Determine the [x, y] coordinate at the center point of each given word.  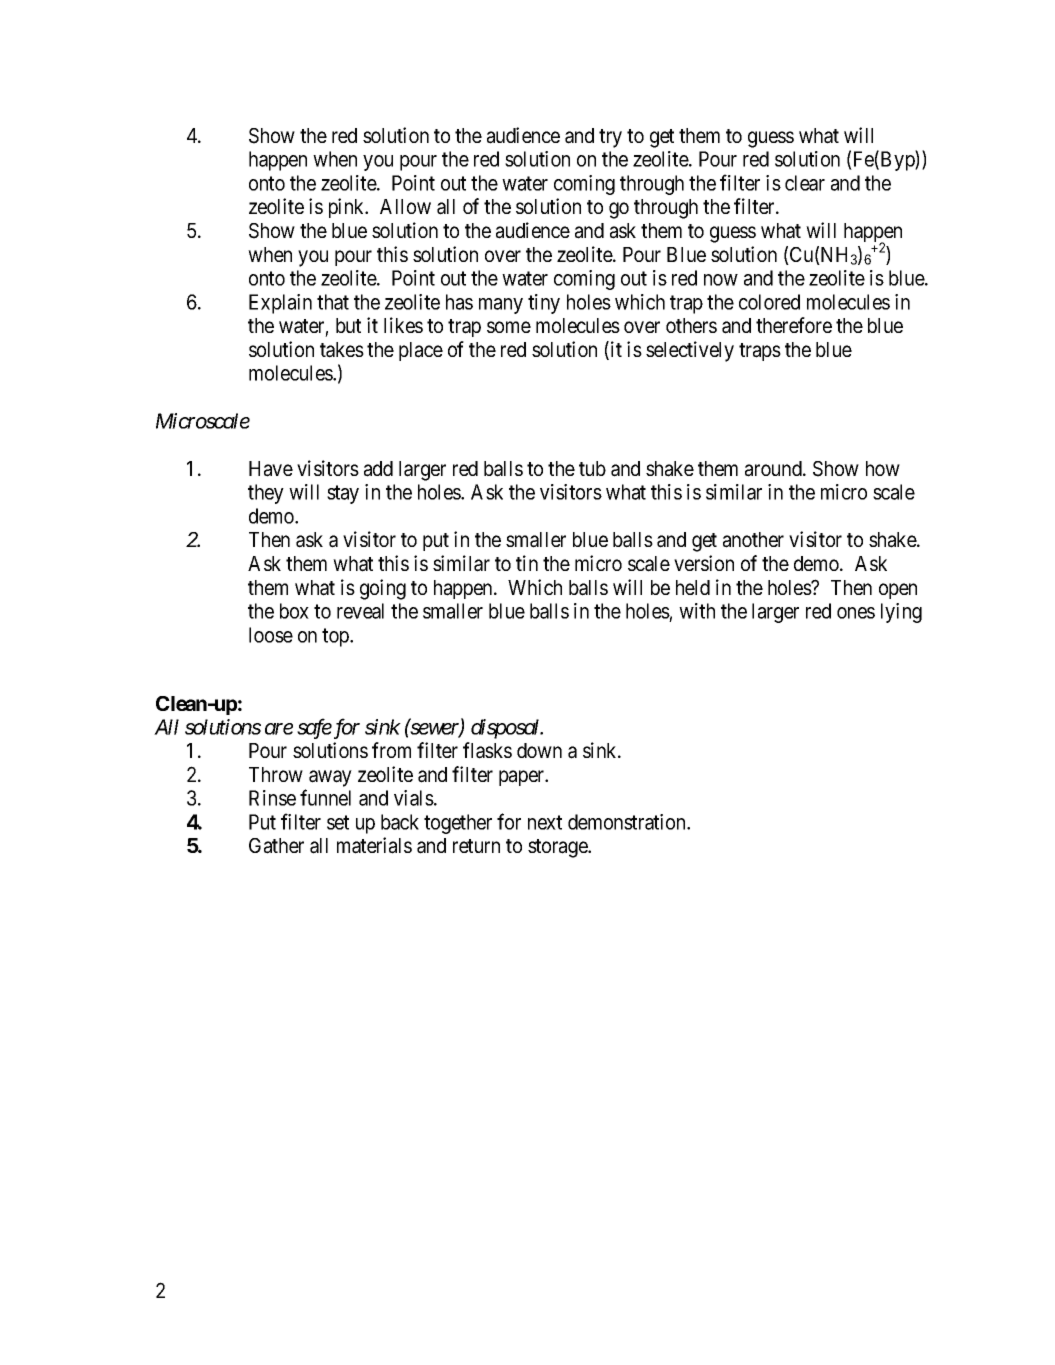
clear [805, 183]
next [545, 822]
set [338, 822]
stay [343, 494]
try [610, 138]
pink [348, 208]
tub [592, 468]
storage [558, 848]
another [753, 540]
